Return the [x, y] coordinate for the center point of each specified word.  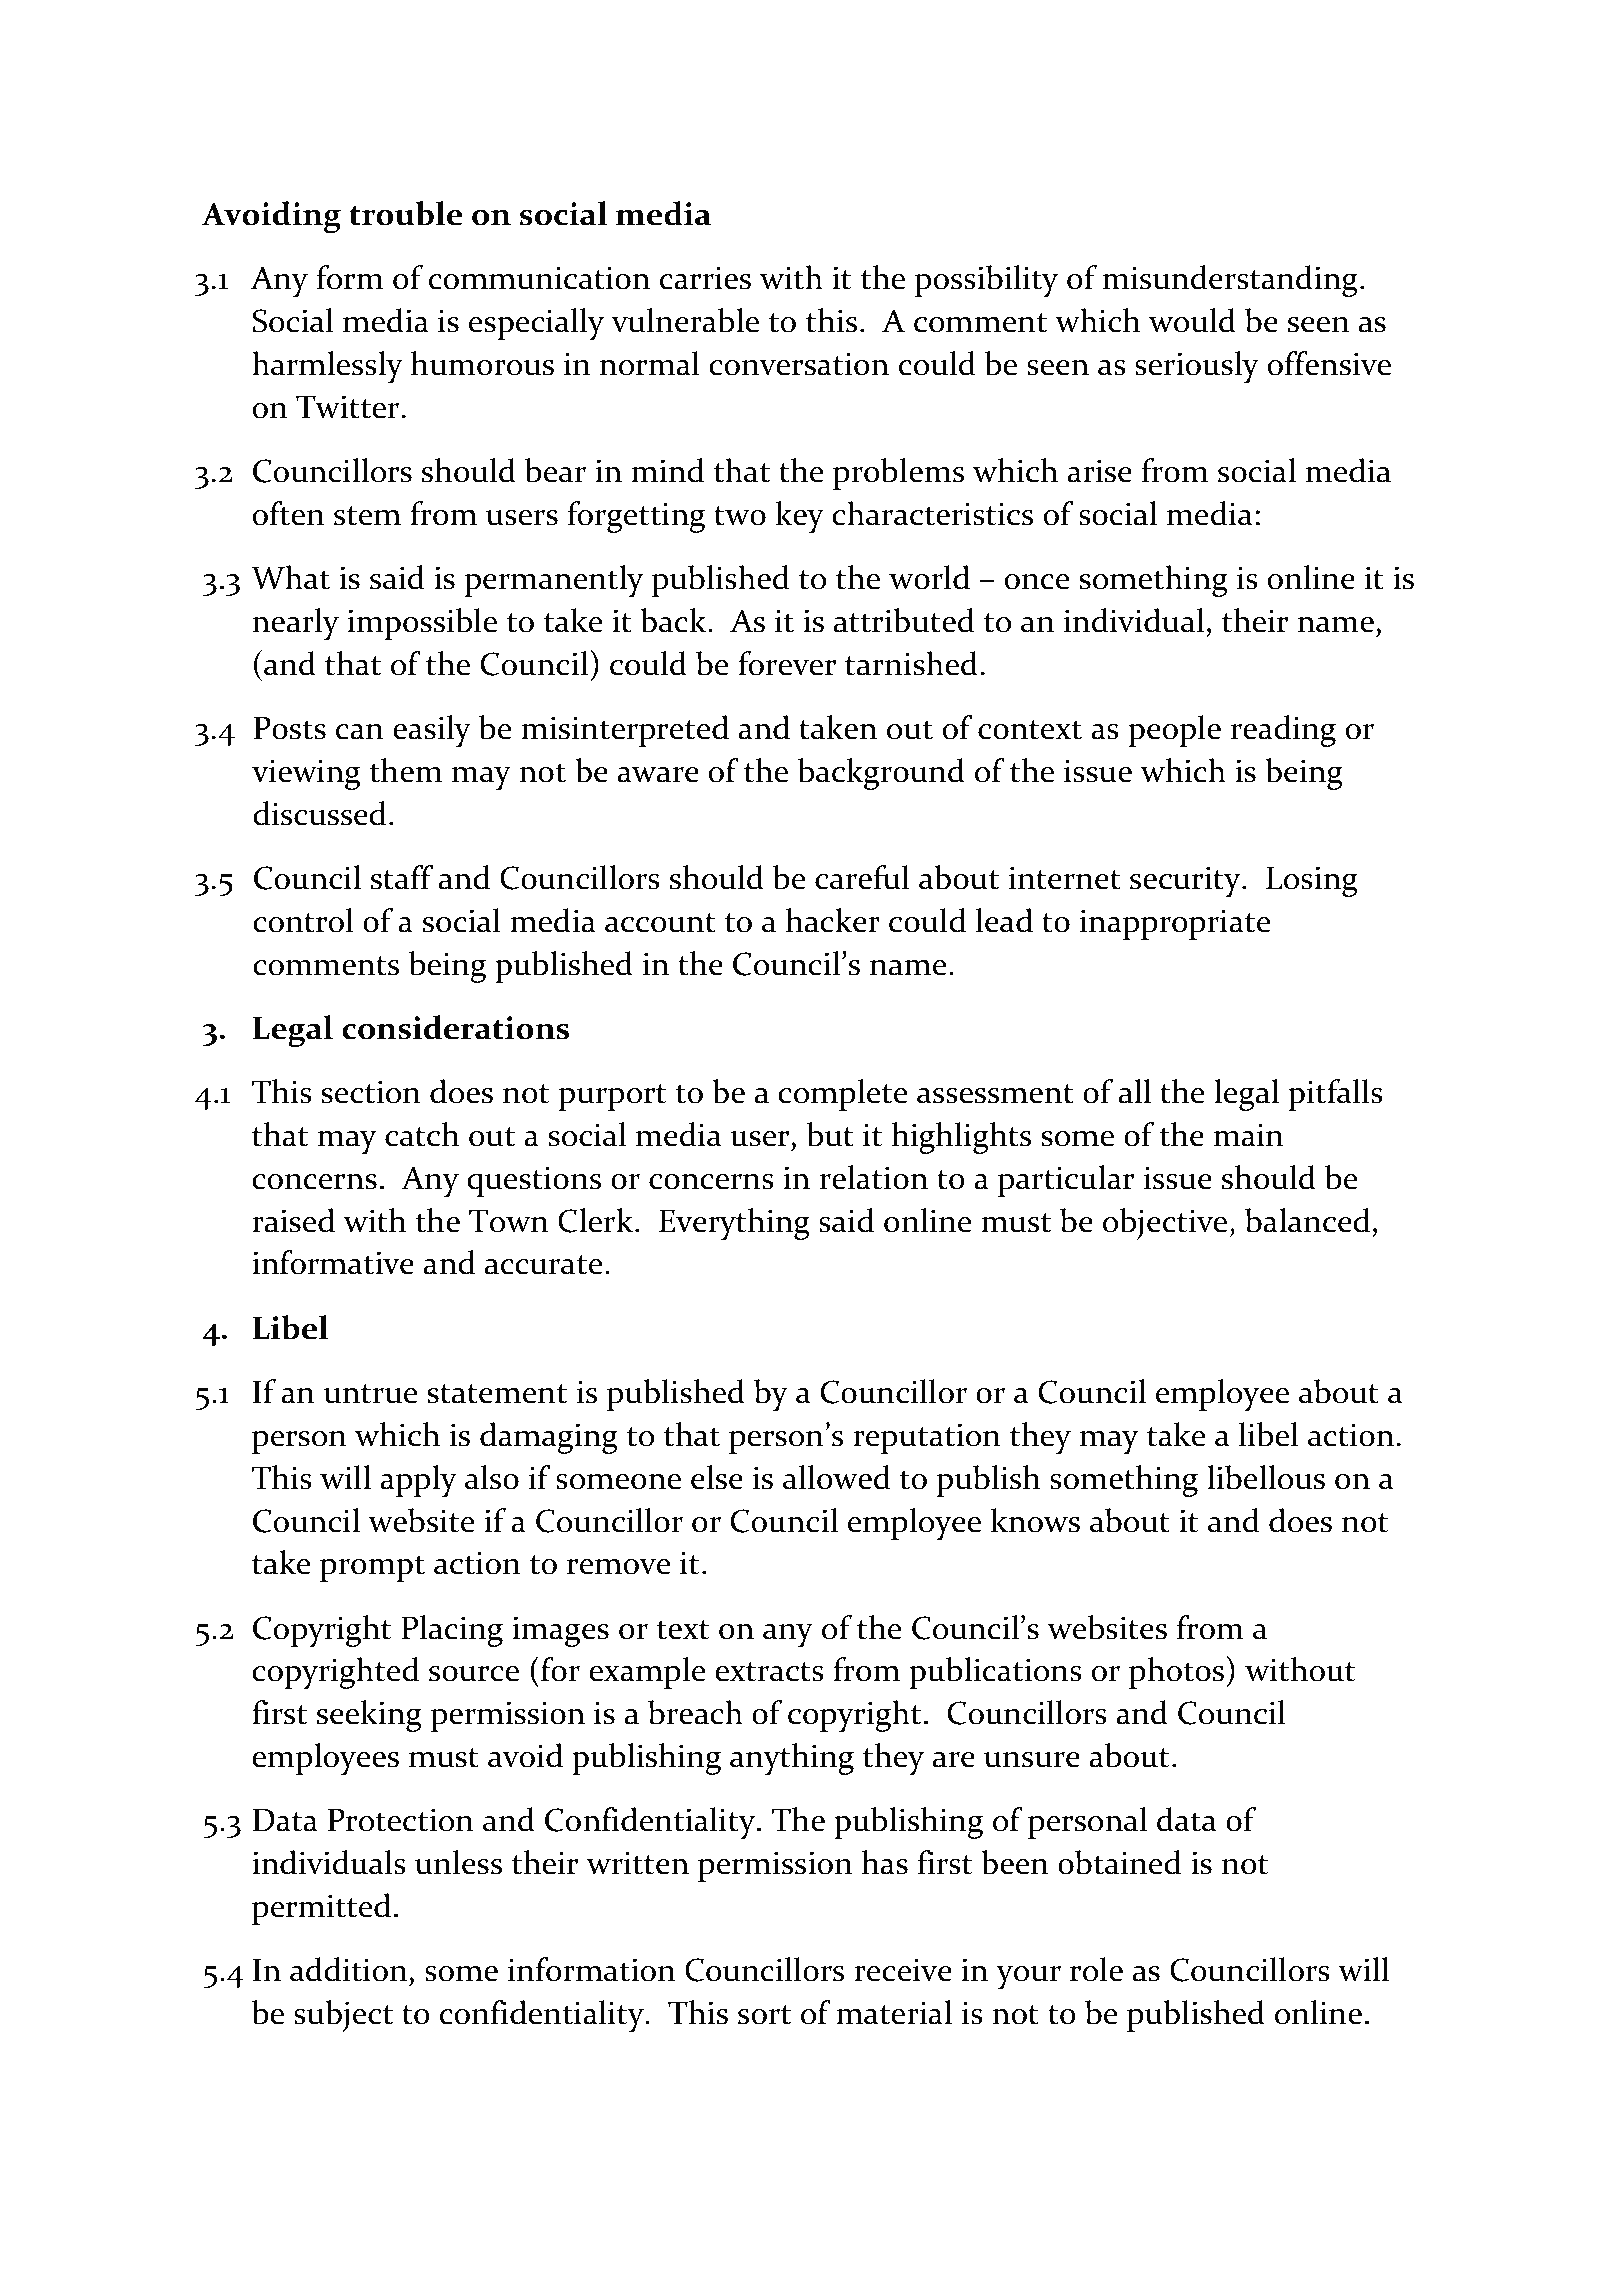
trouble [405, 213]
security [1186, 881]
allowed [836, 1477]
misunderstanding [1230, 281]
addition [348, 1969]
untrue [370, 1394]
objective [1165, 1224]
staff [402, 877]
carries [705, 278]
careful [862, 877]
